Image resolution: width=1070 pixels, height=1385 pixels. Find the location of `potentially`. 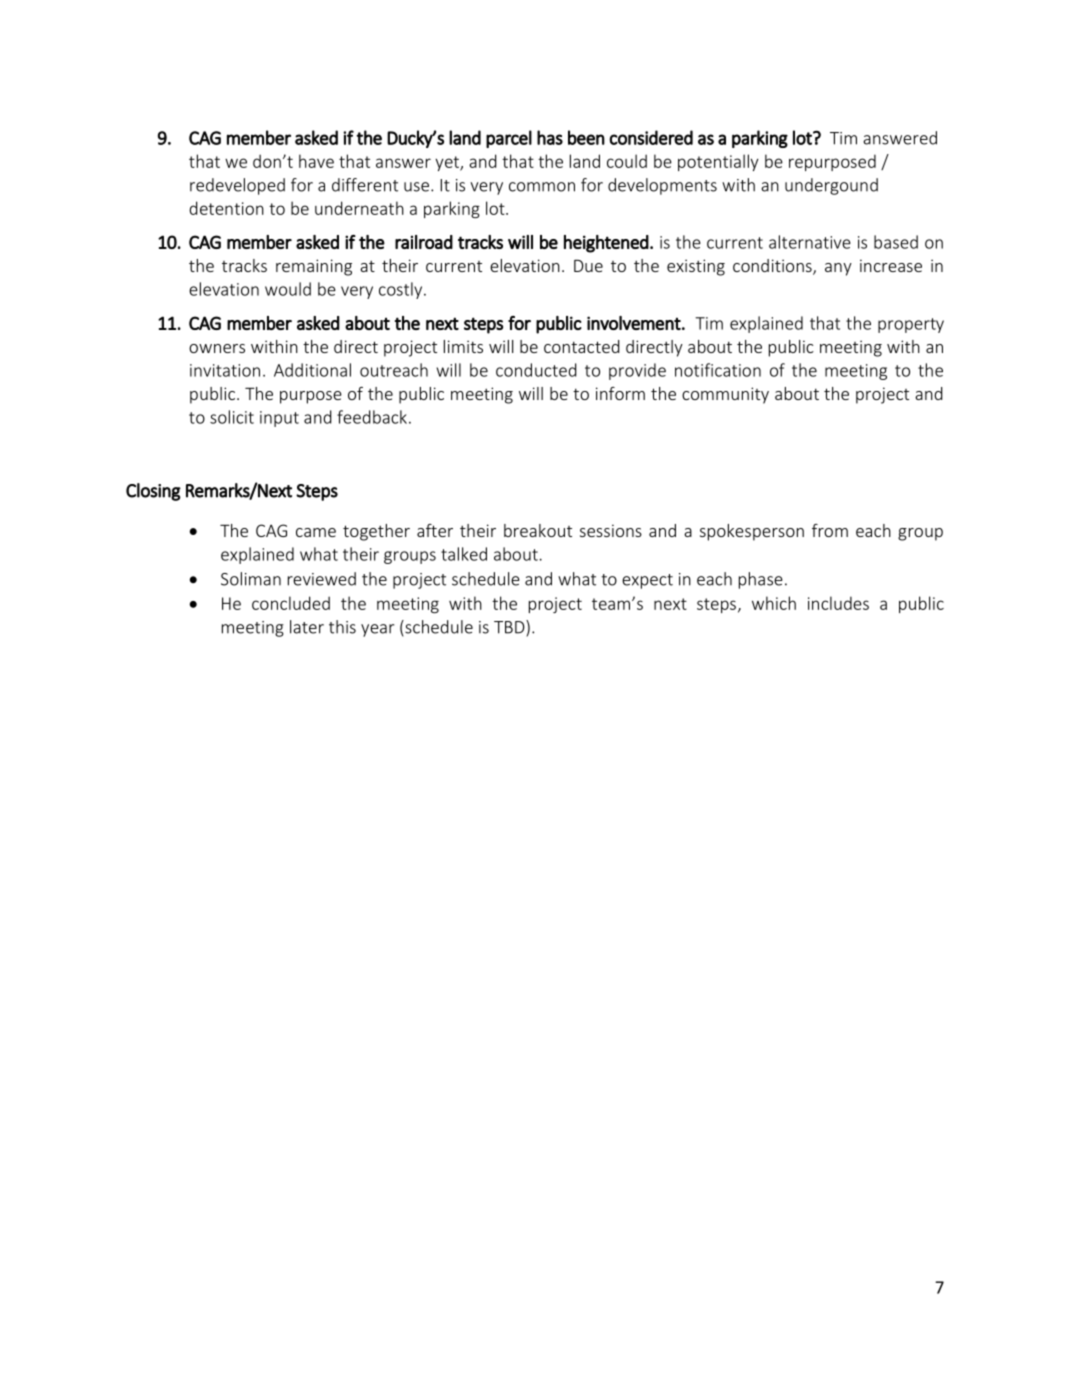

potentially is located at coordinates (718, 162).
